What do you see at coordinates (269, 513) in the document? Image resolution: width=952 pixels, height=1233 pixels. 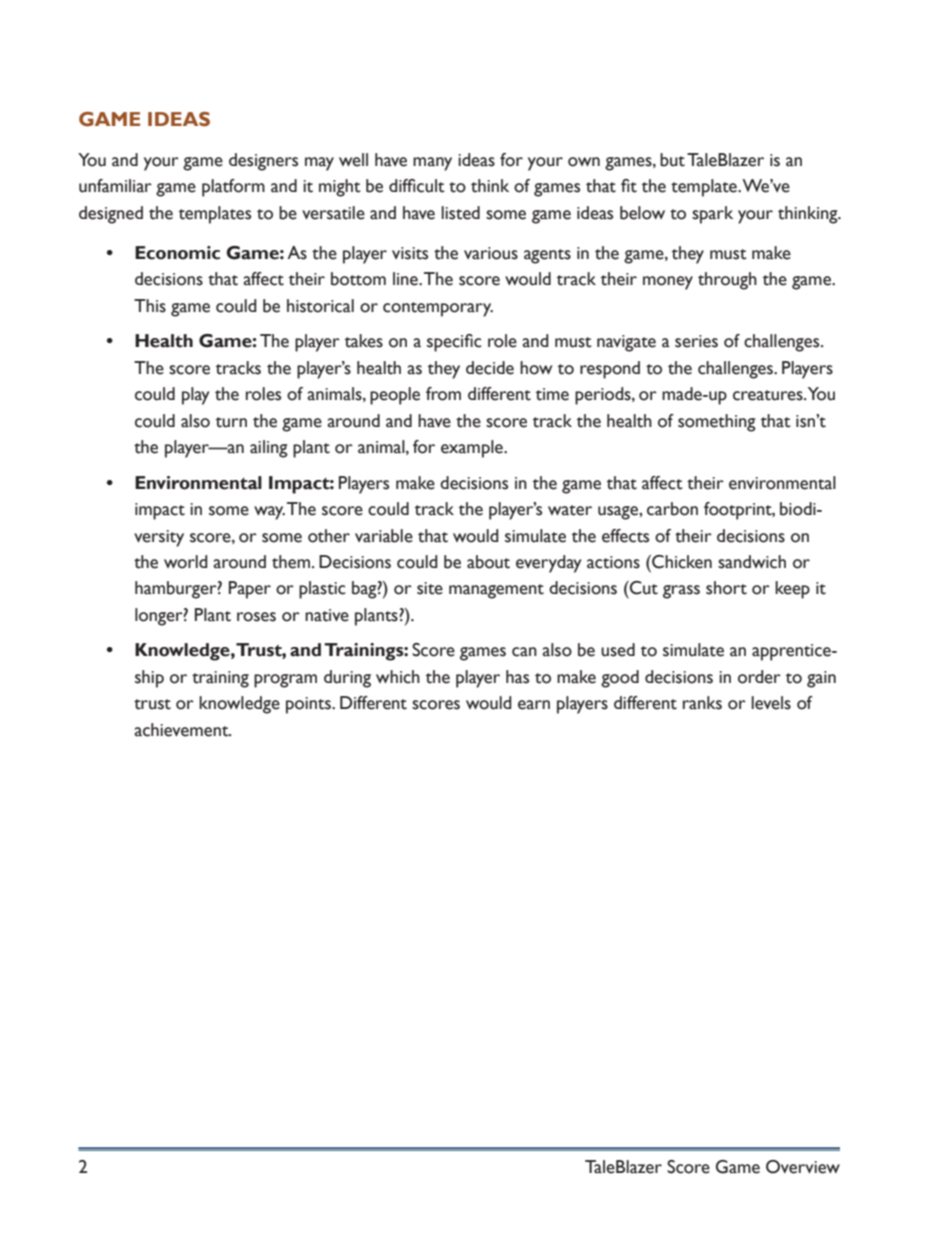 I see `way` at bounding box center [269, 513].
